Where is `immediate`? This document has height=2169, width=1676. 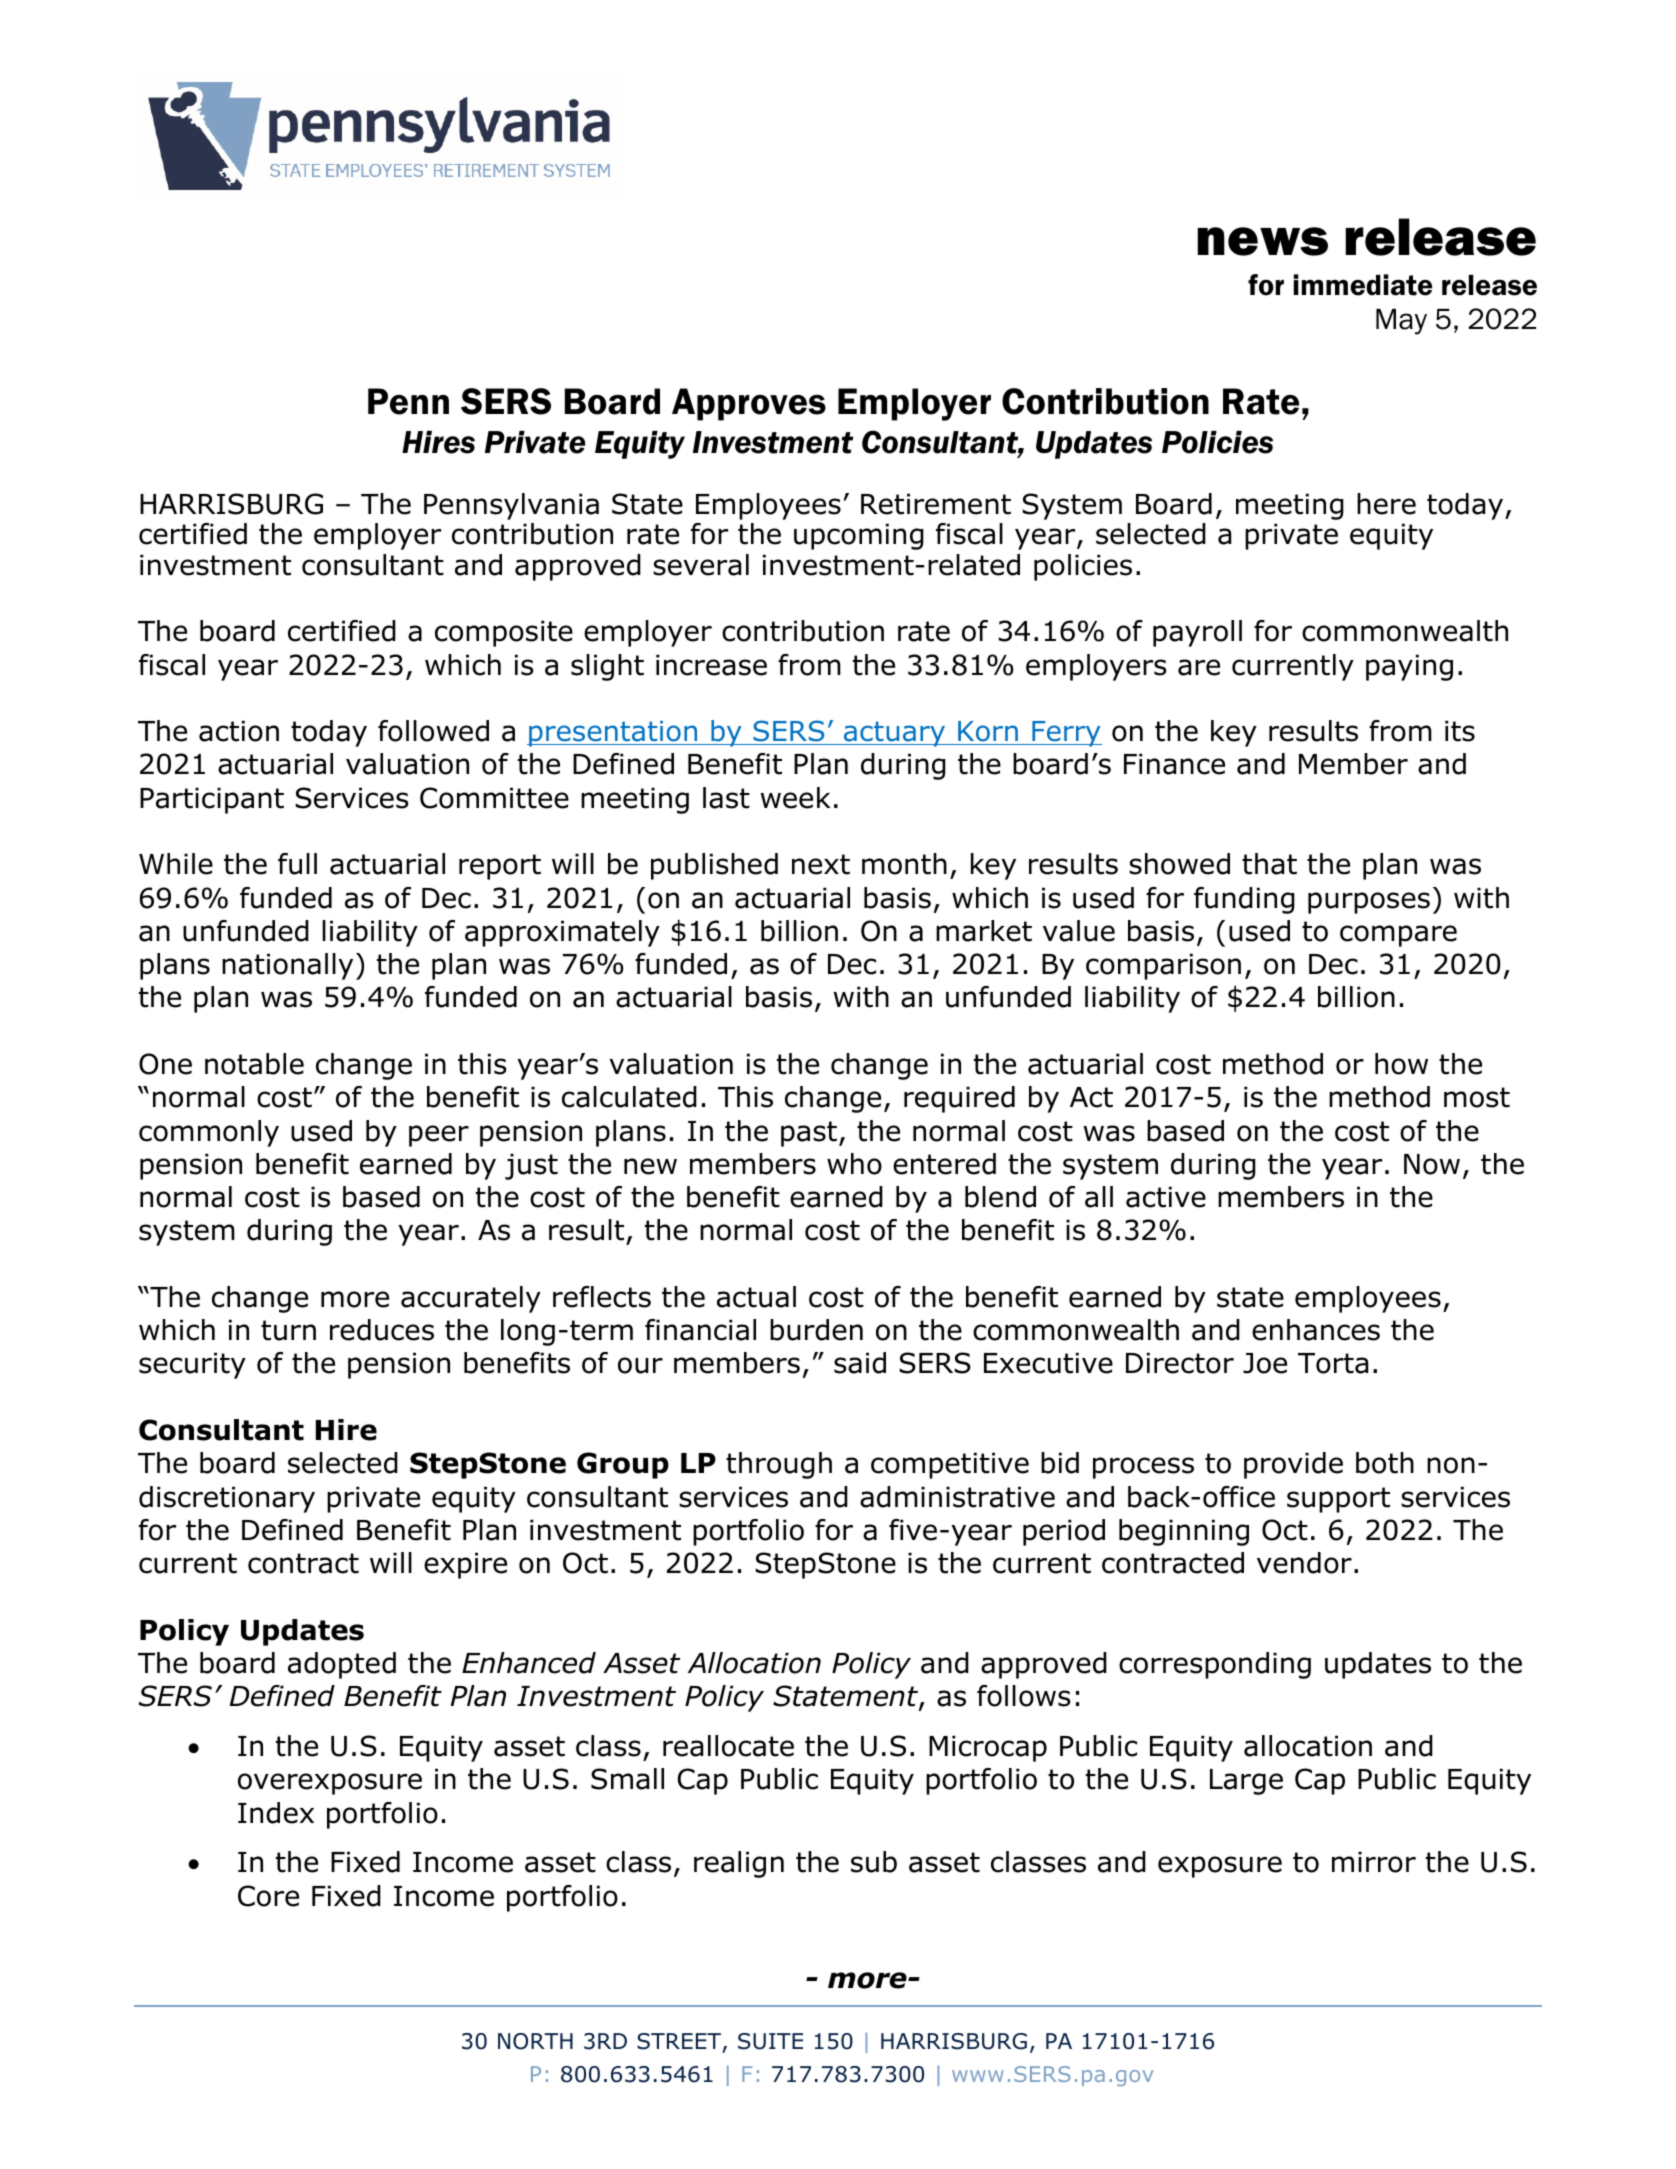
immediate is located at coordinates (1363, 285).
